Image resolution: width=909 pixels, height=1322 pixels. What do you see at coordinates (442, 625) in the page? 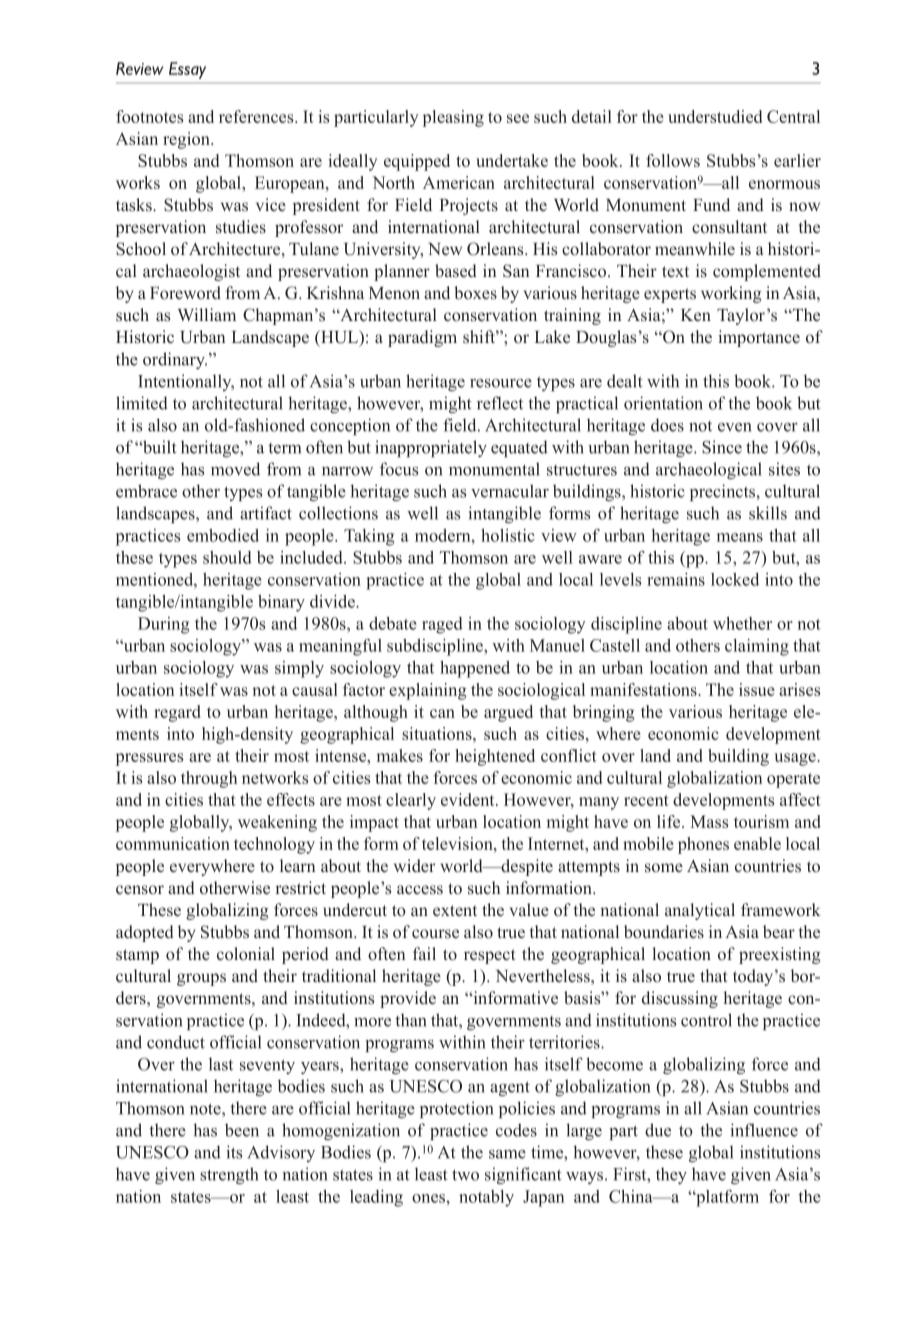
I see `raged` at bounding box center [442, 625].
